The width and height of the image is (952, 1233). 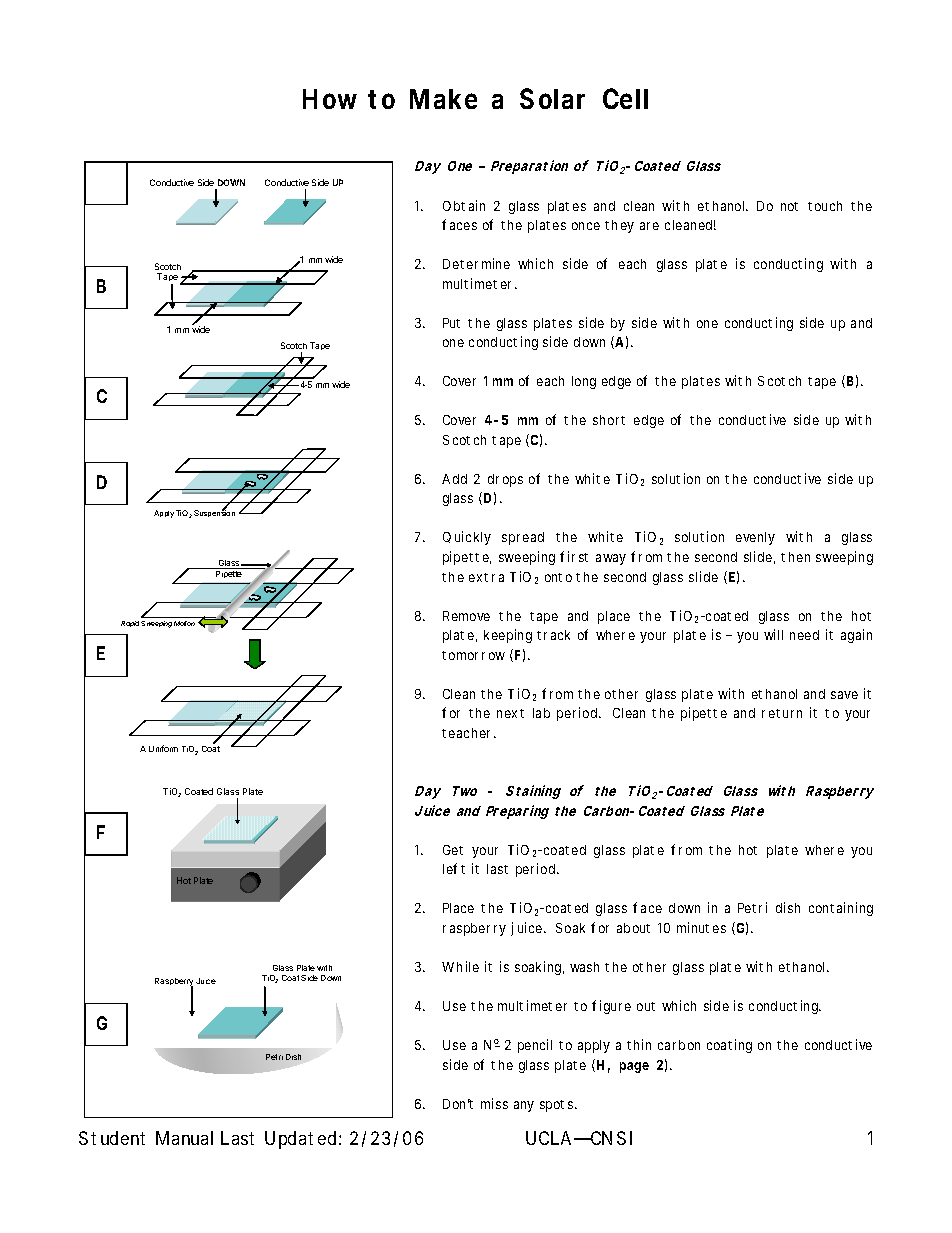 What do you see at coordinates (451, 323) in the image?
I see `Put` at bounding box center [451, 323].
